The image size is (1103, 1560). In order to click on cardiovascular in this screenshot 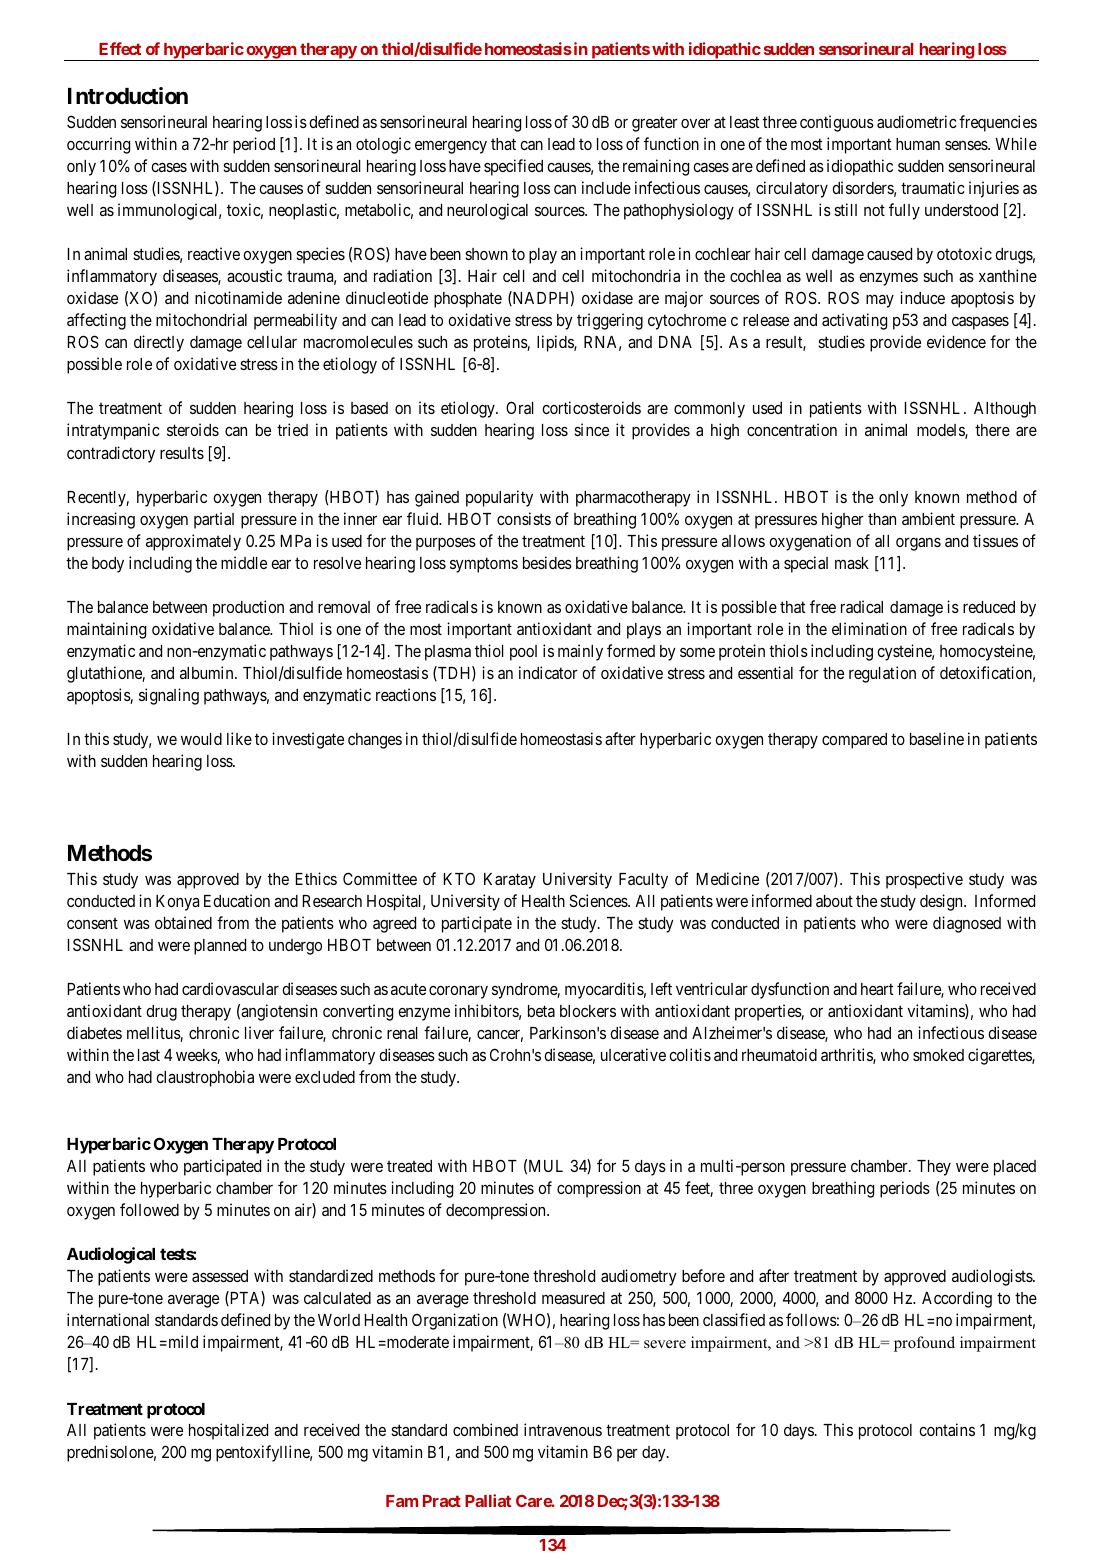, I will do `click(230, 988)`.
